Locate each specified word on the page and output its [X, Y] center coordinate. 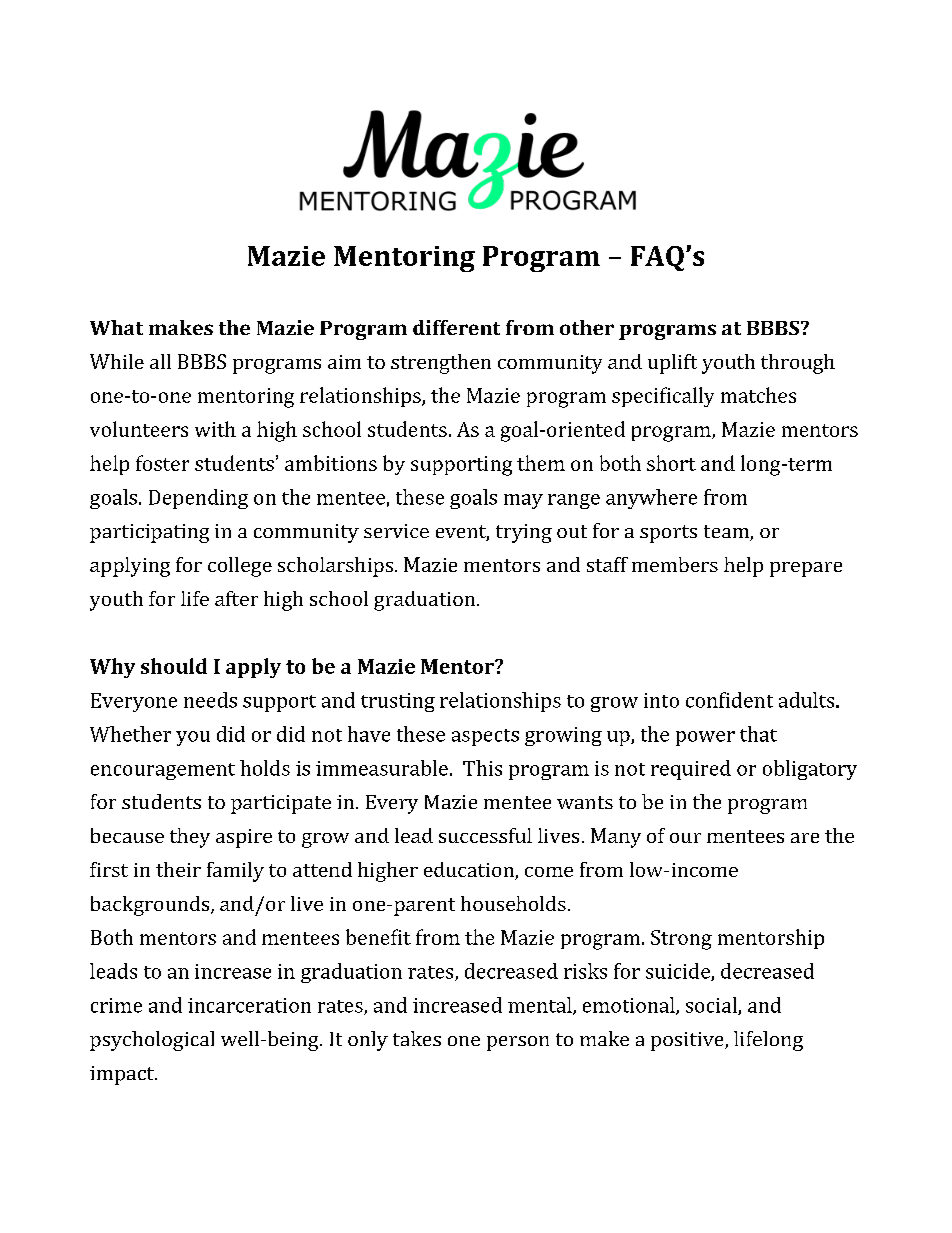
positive [688, 1041]
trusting [398, 702]
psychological [152, 1041]
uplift [672, 364]
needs [210, 700]
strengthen [441, 364]
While [117, 361]
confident [729, 700]
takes [417, 1038]
